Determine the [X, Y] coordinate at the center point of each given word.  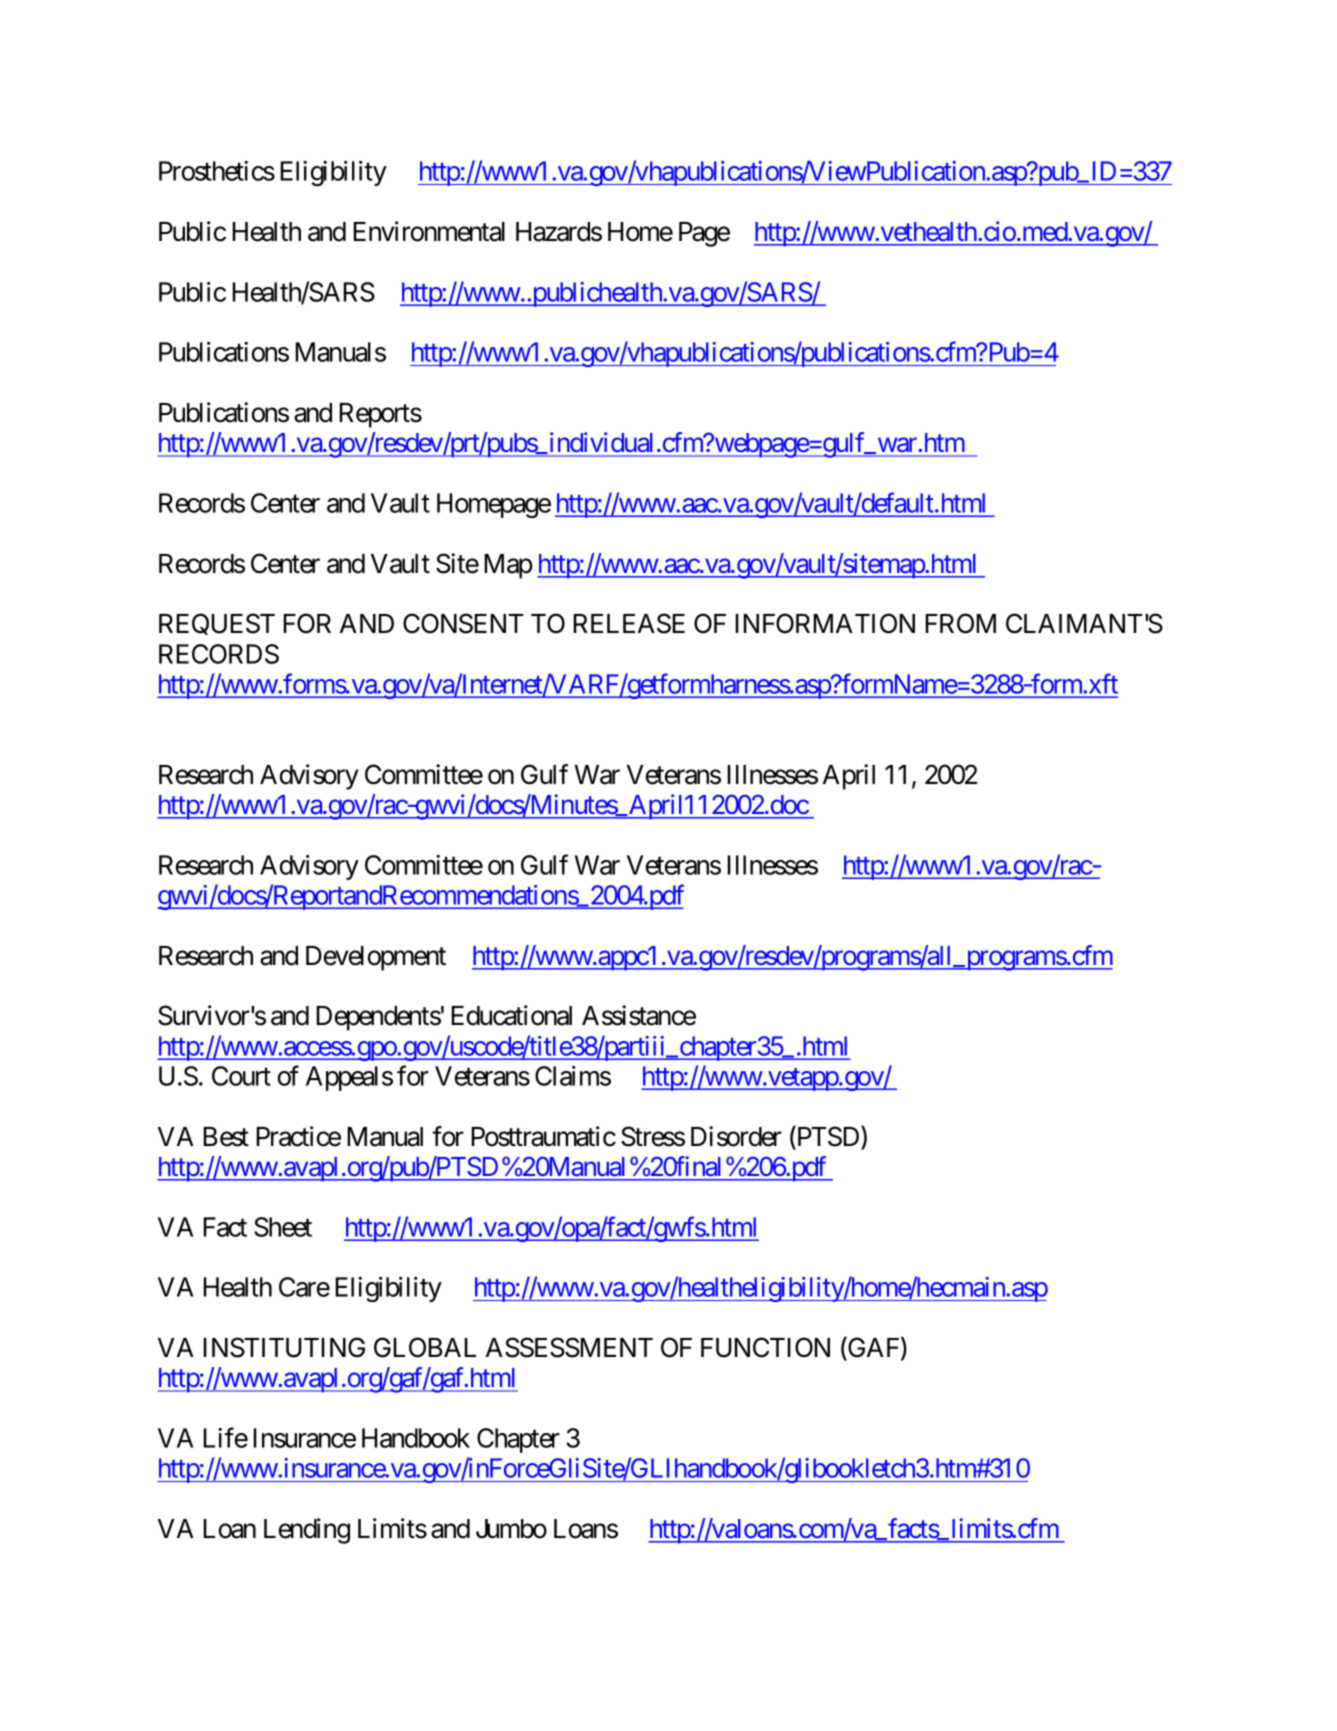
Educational [511, 1015]
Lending [307, 1531]
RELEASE [629, 623]
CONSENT [463, 623]
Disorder [736, 1136]
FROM [960, 623]
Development [376, 958]
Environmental [429, 231]
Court [241, 1076]
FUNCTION [765, 1347]
